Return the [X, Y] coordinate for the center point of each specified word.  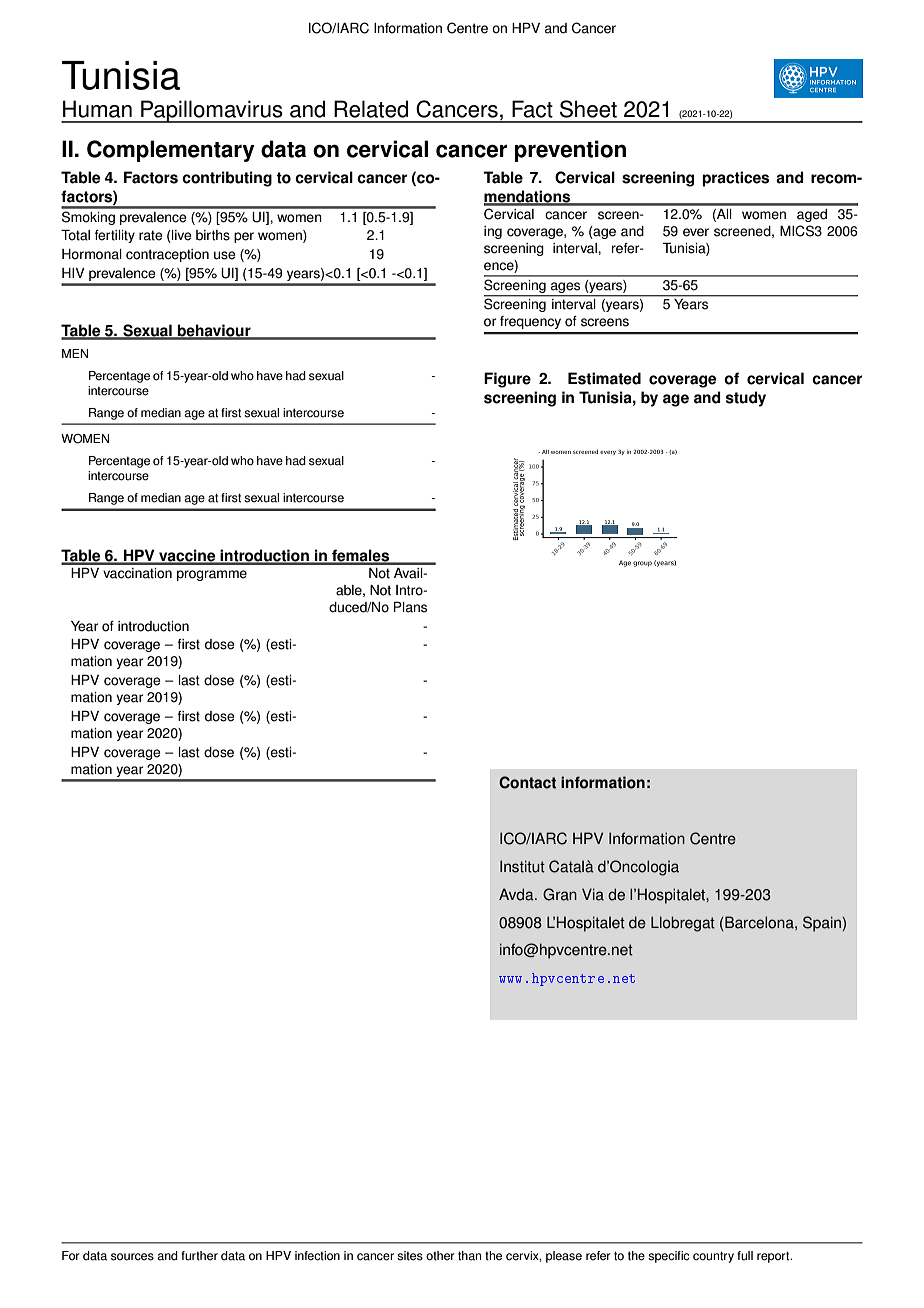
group [642, 564]
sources [132, 1257]
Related [371, 109]
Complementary [171, 151]
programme [212, 575]
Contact [527, 782]
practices [735, 179]
